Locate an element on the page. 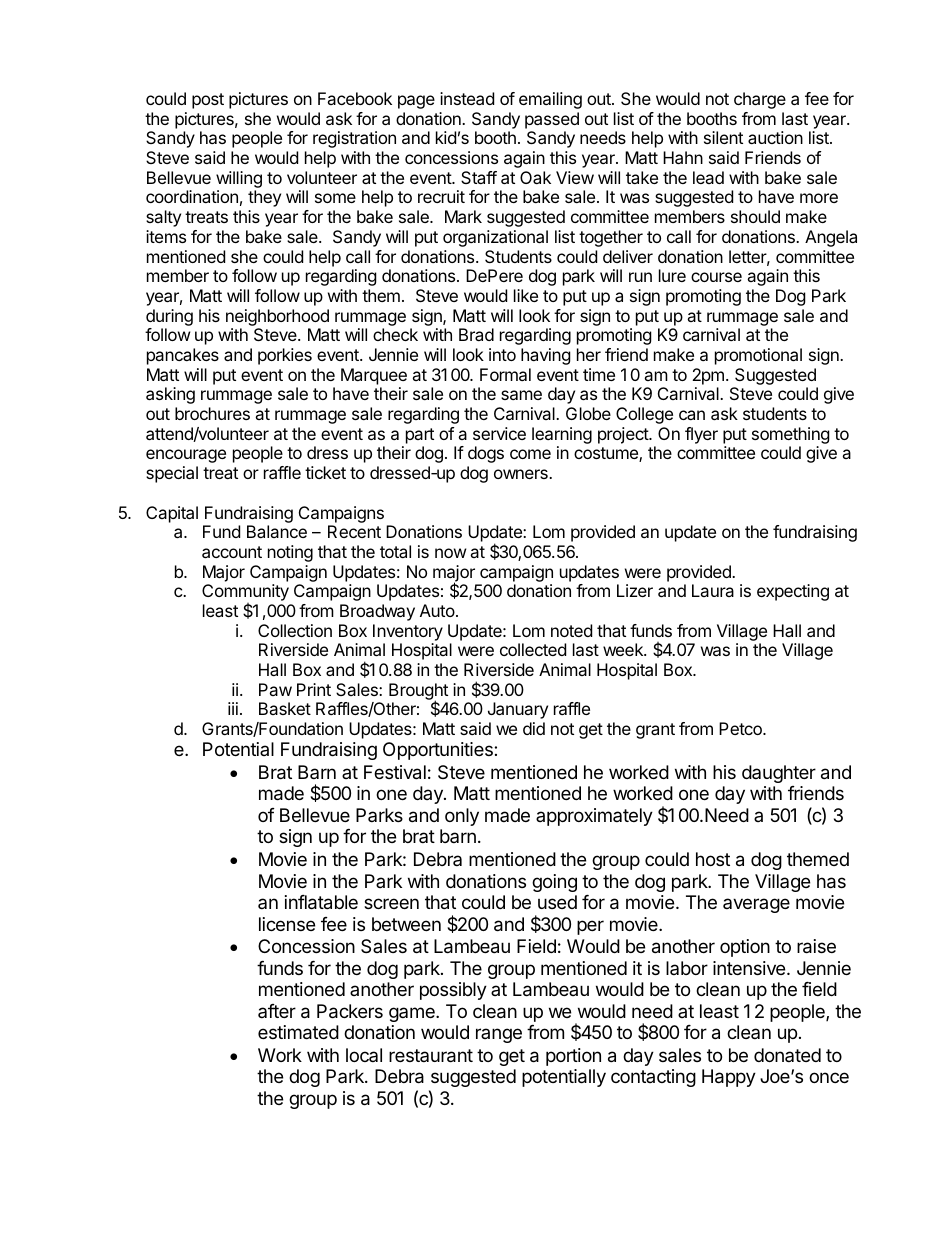 Image resolution: width=952 pixels, height=1233 pixels. post is located at coordinates (208, 101).
